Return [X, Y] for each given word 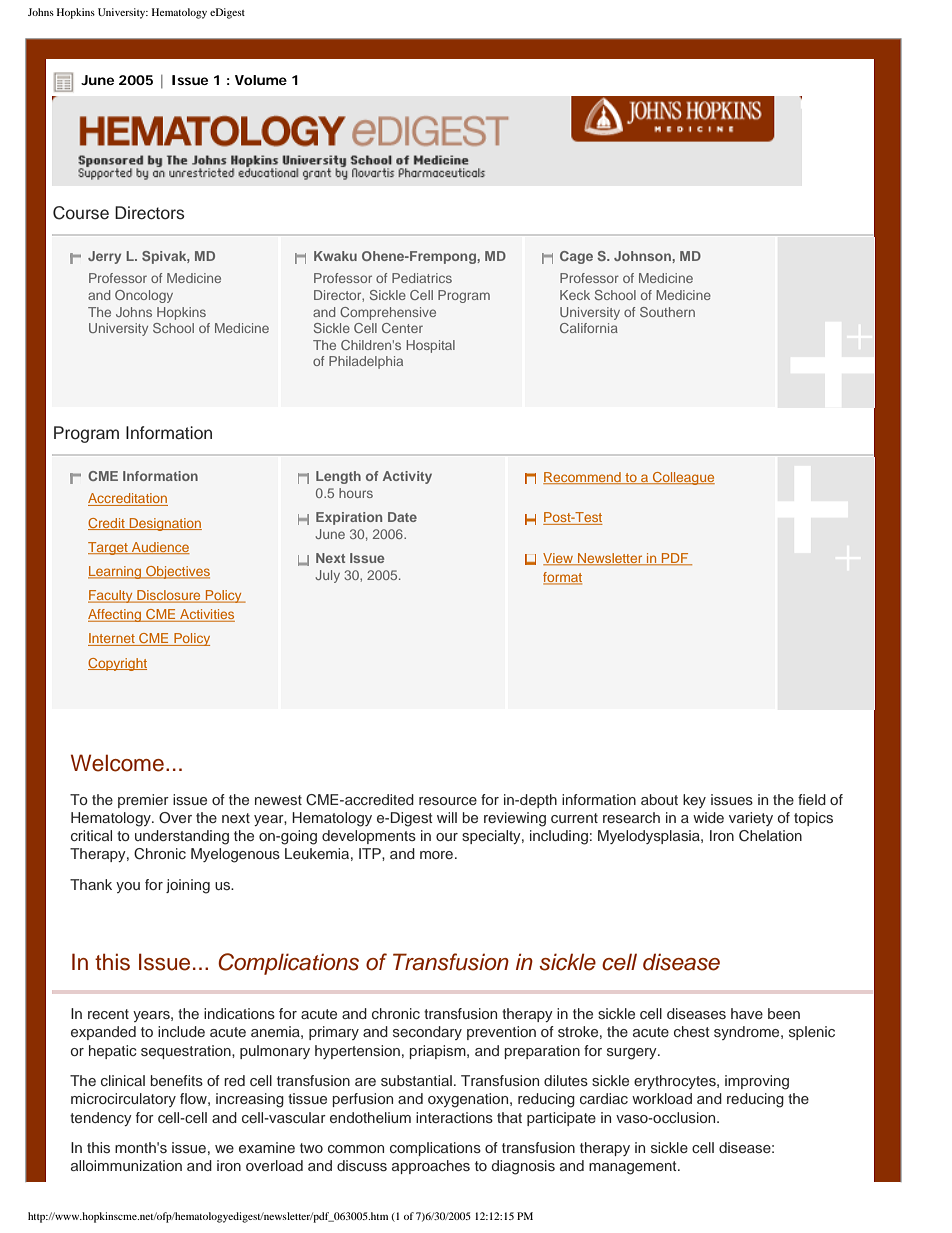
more [438, 855]
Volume [261, 80]
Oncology [144, 296]
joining [188, 886]
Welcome [117, 763]
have [747, 1013]
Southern [667, 312]
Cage [576, 257]
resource [448, 801]
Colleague [683, 478]
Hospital [431, 346]
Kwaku [335, 256]
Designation [164, 524]
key [694, 801]
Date [402, 517]
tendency [101, 1119]
